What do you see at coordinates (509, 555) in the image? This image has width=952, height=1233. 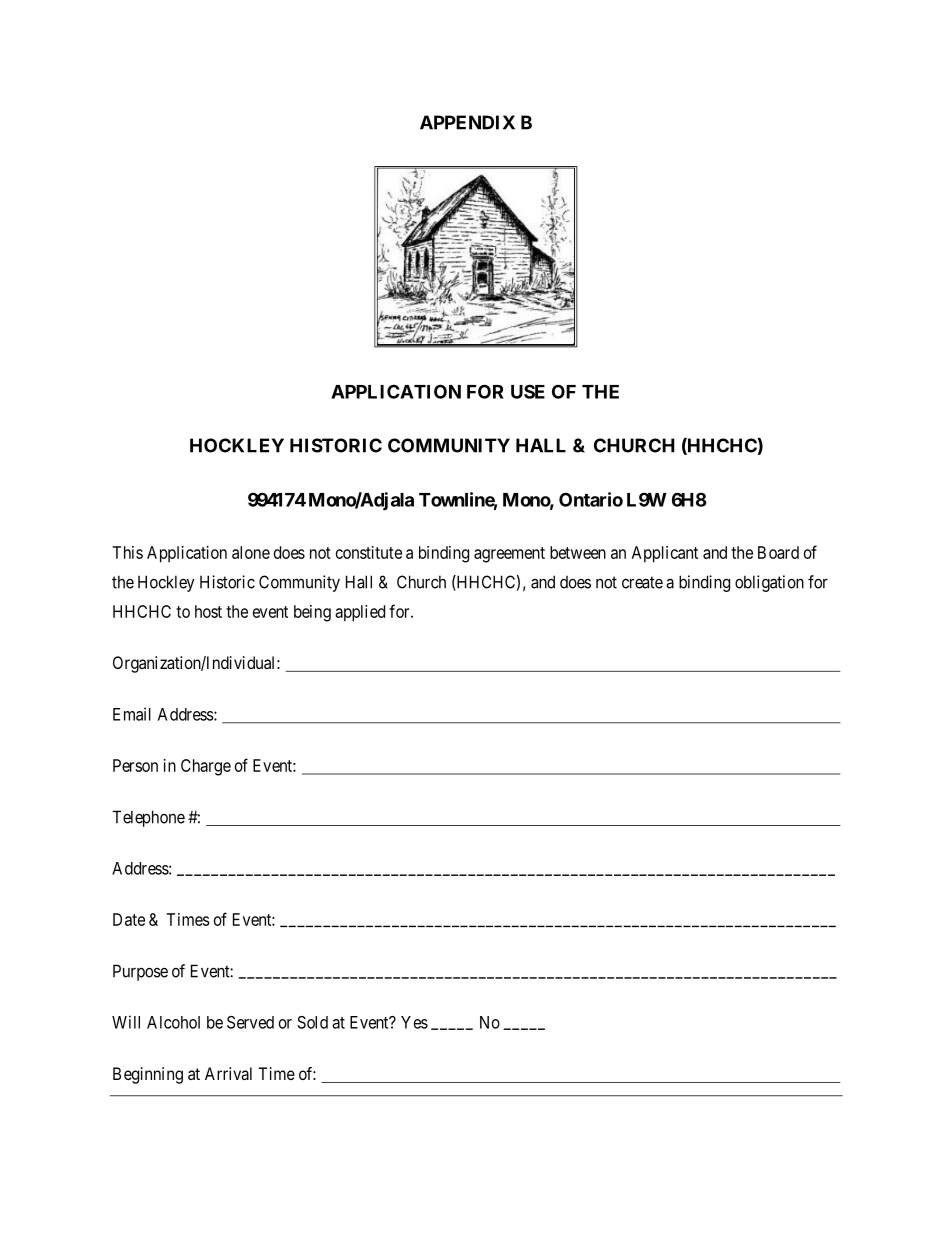 I see `agreement` at bounding box center [509, 555].
